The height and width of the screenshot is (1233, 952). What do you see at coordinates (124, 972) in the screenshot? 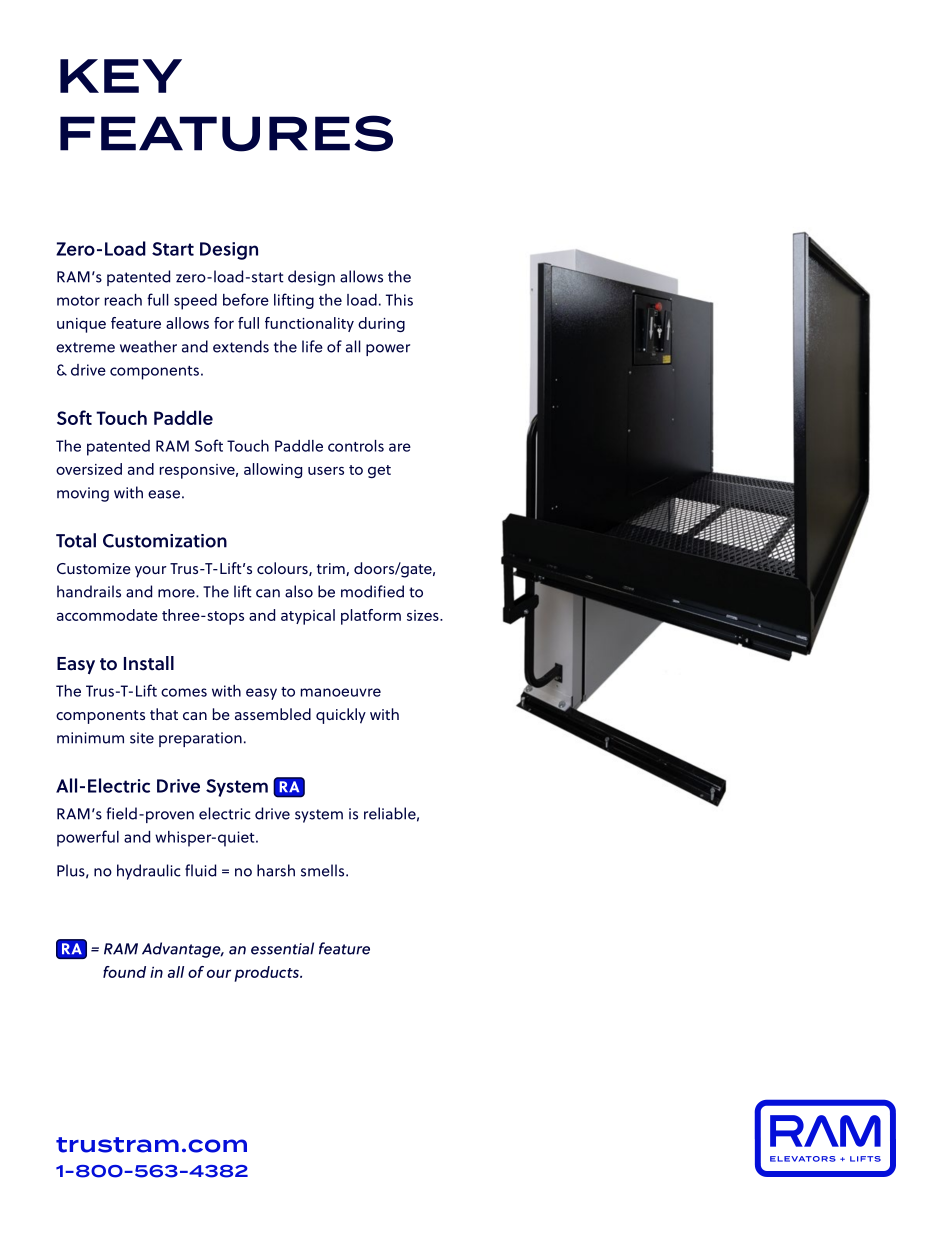
I see `found` at bounding box center [124, 972].
